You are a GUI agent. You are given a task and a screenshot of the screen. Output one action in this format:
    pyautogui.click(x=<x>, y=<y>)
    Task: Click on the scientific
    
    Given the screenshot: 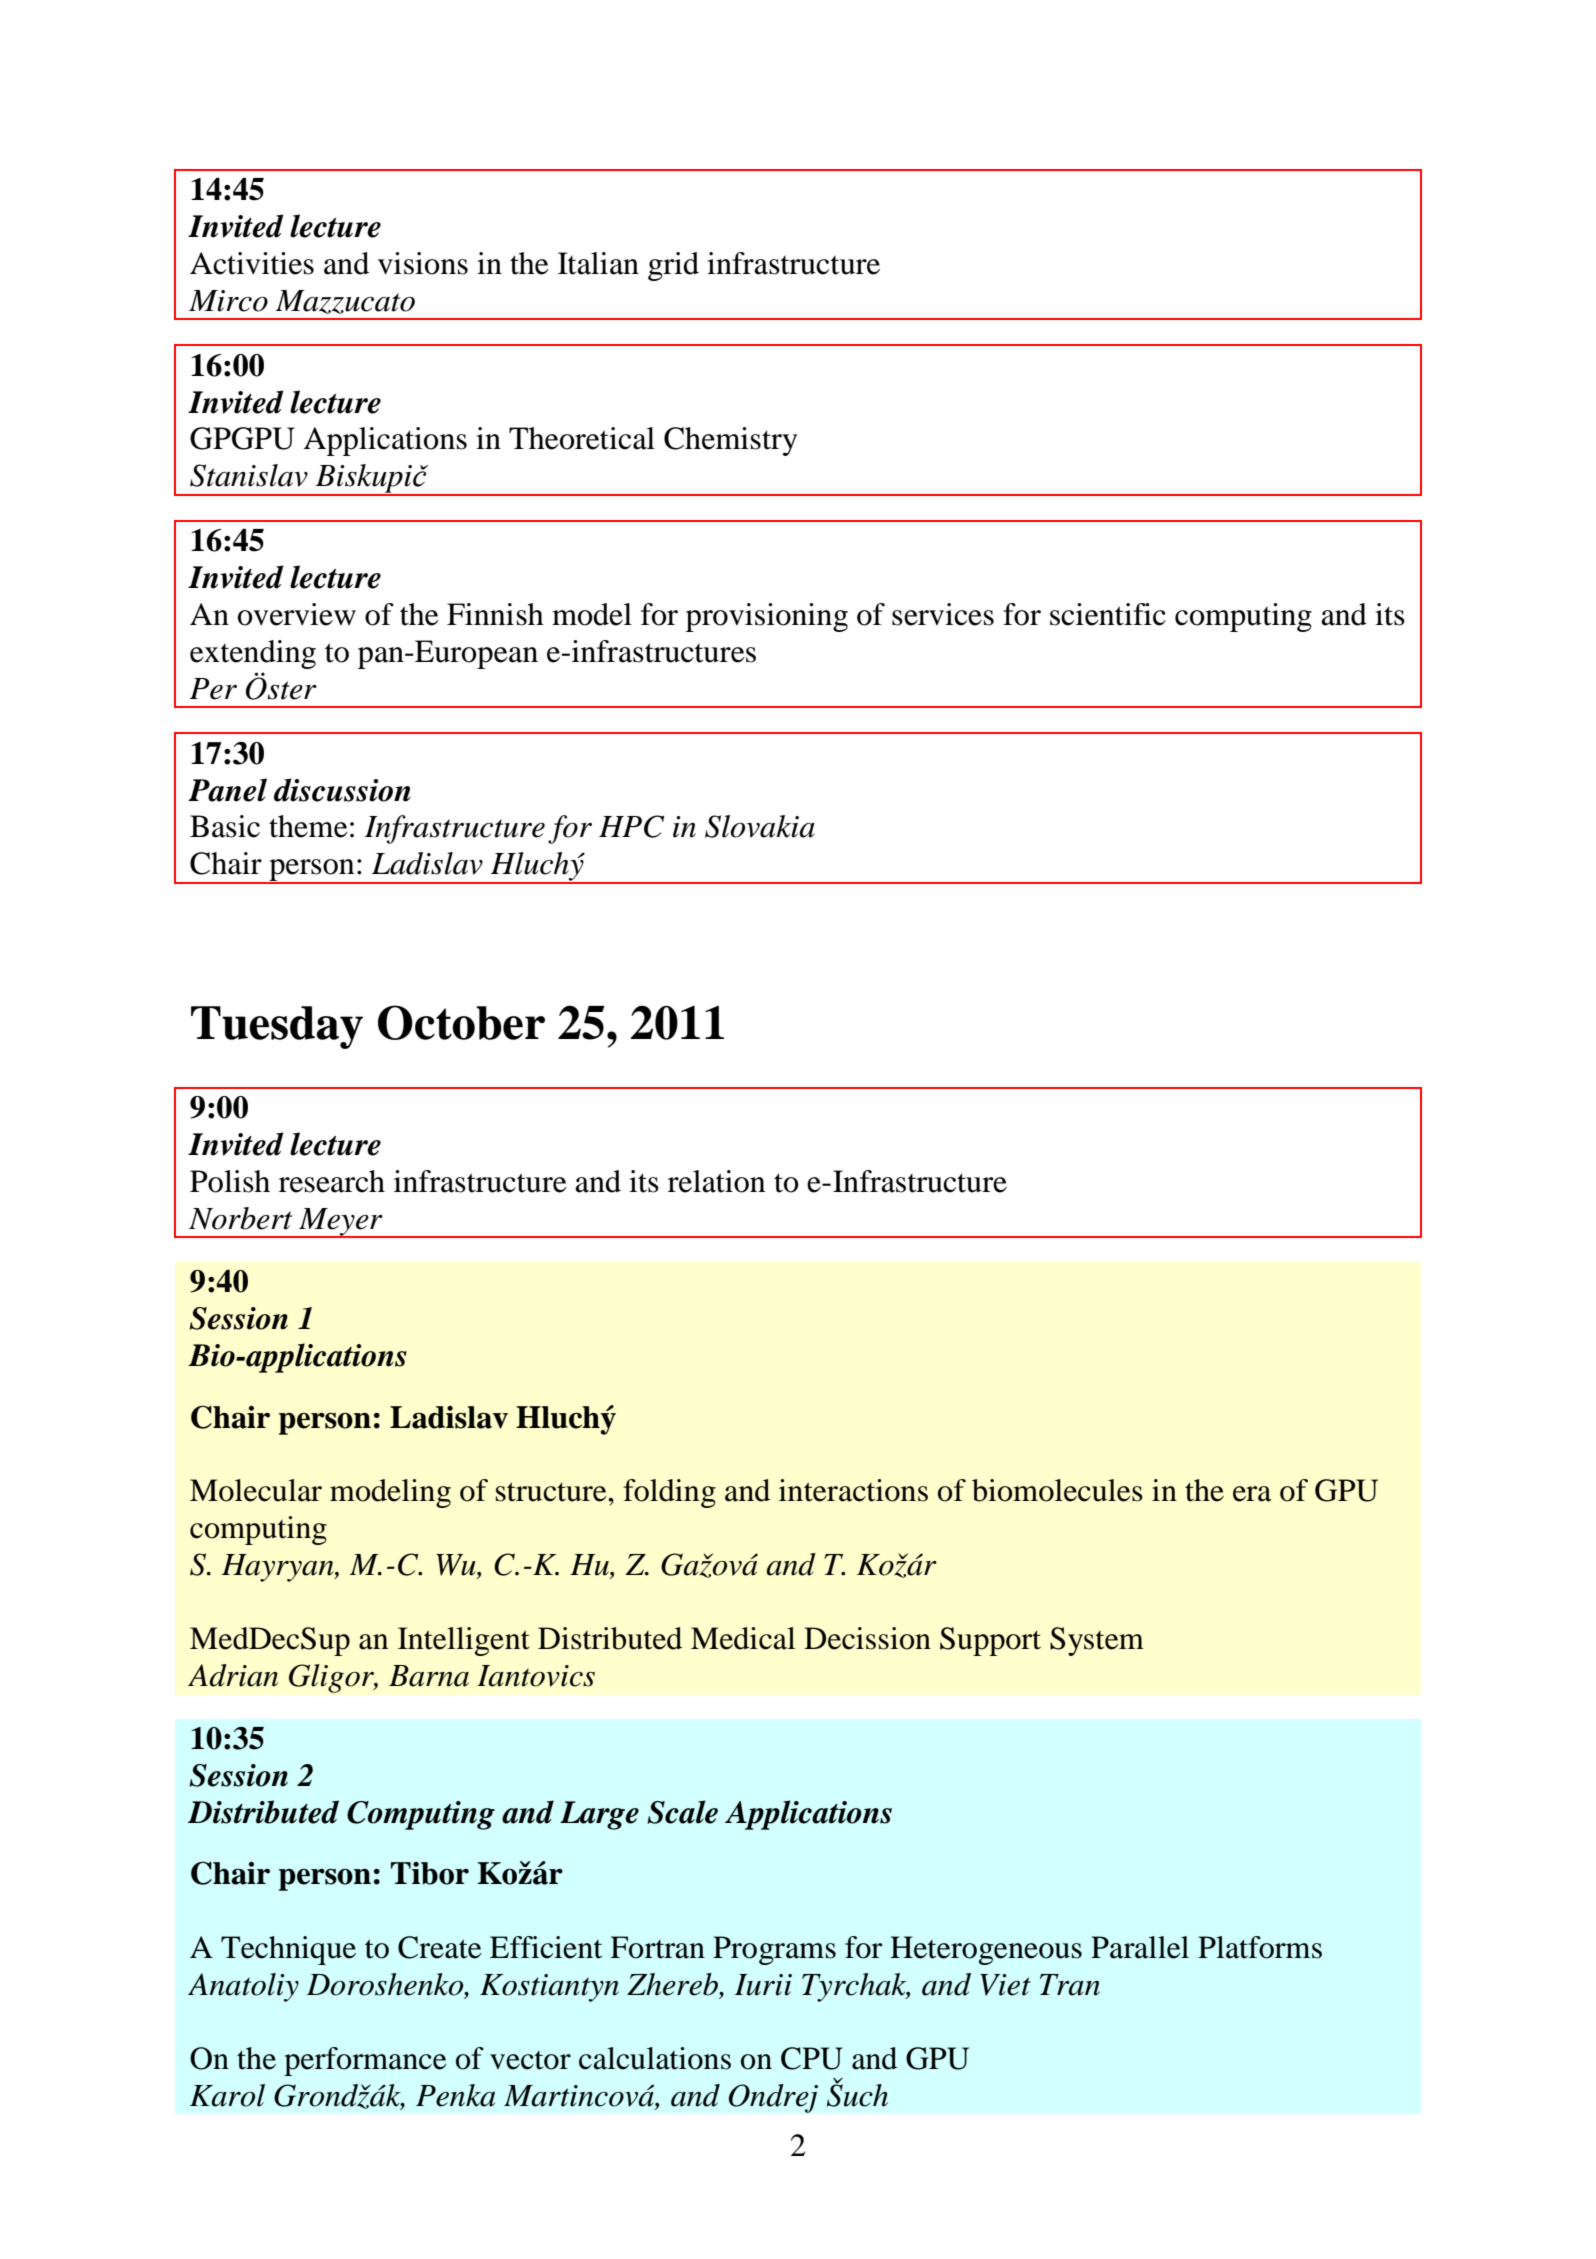 What is the action you would take?
    pyautogui.click(x=1108, y=614)
